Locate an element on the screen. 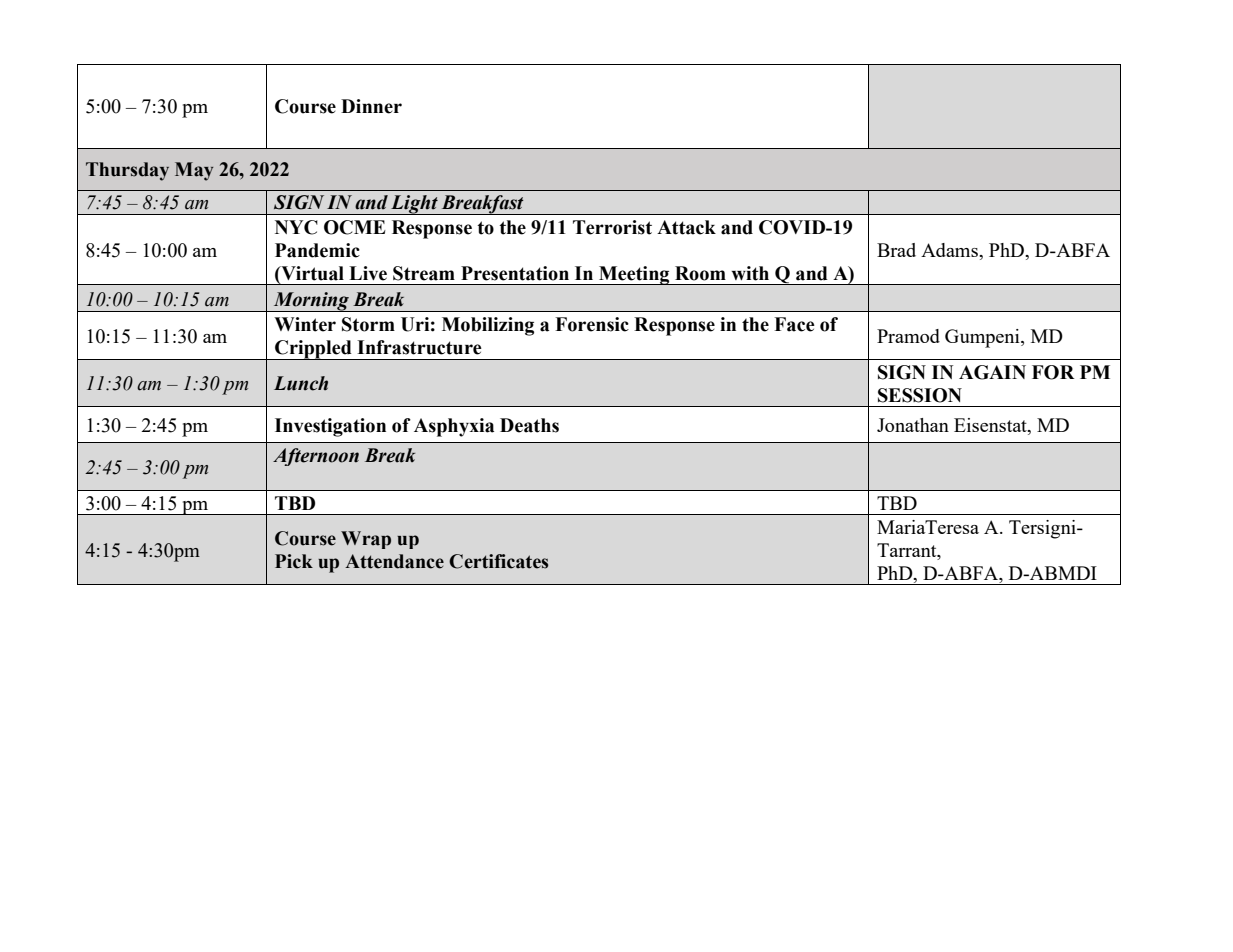  Presentation is located at coordinates (515, 273).
